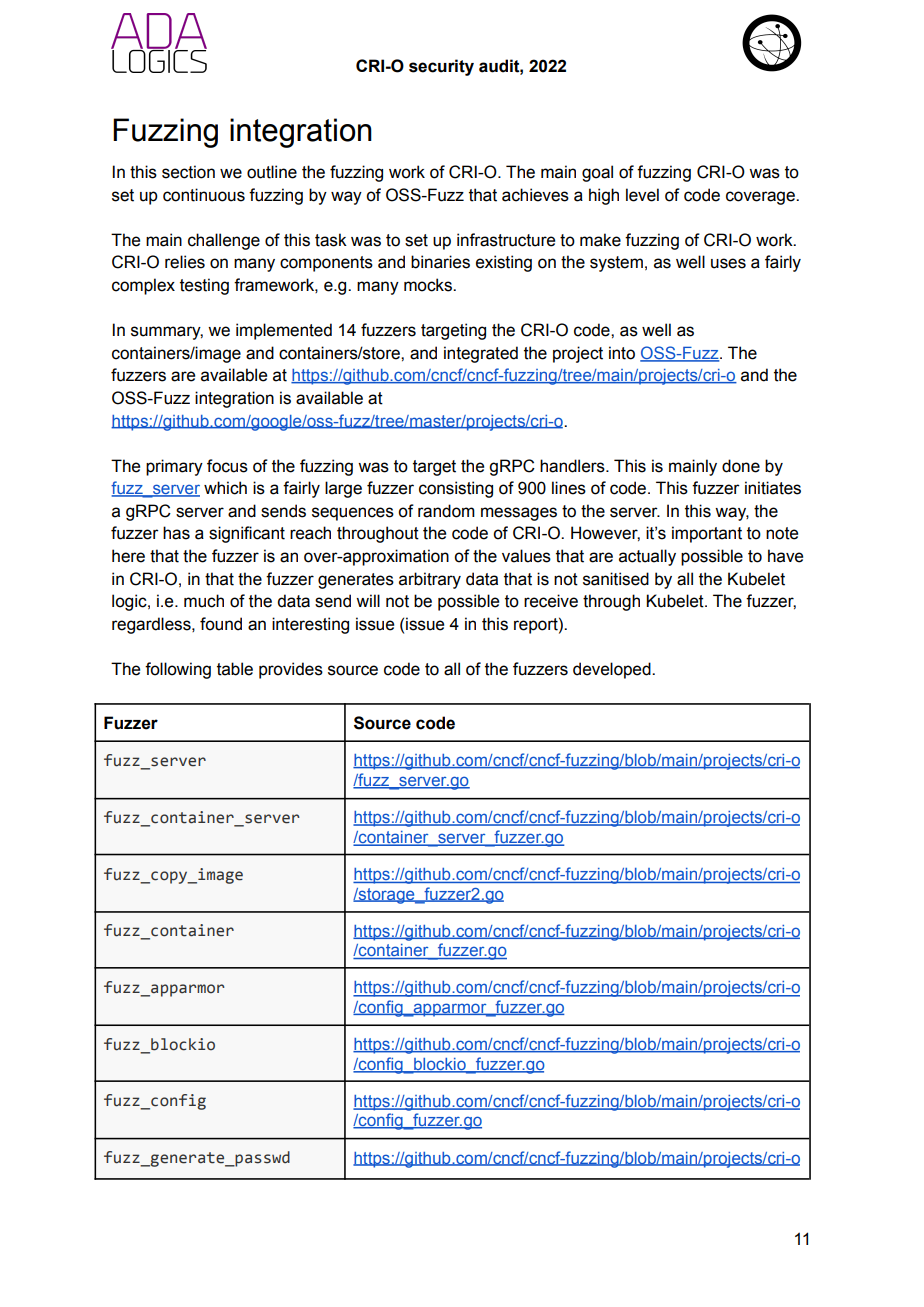 The height and width of the document is (1307, 924). Describe the element at coordinates (597, 173) in the document. I see `goal` at that location.
